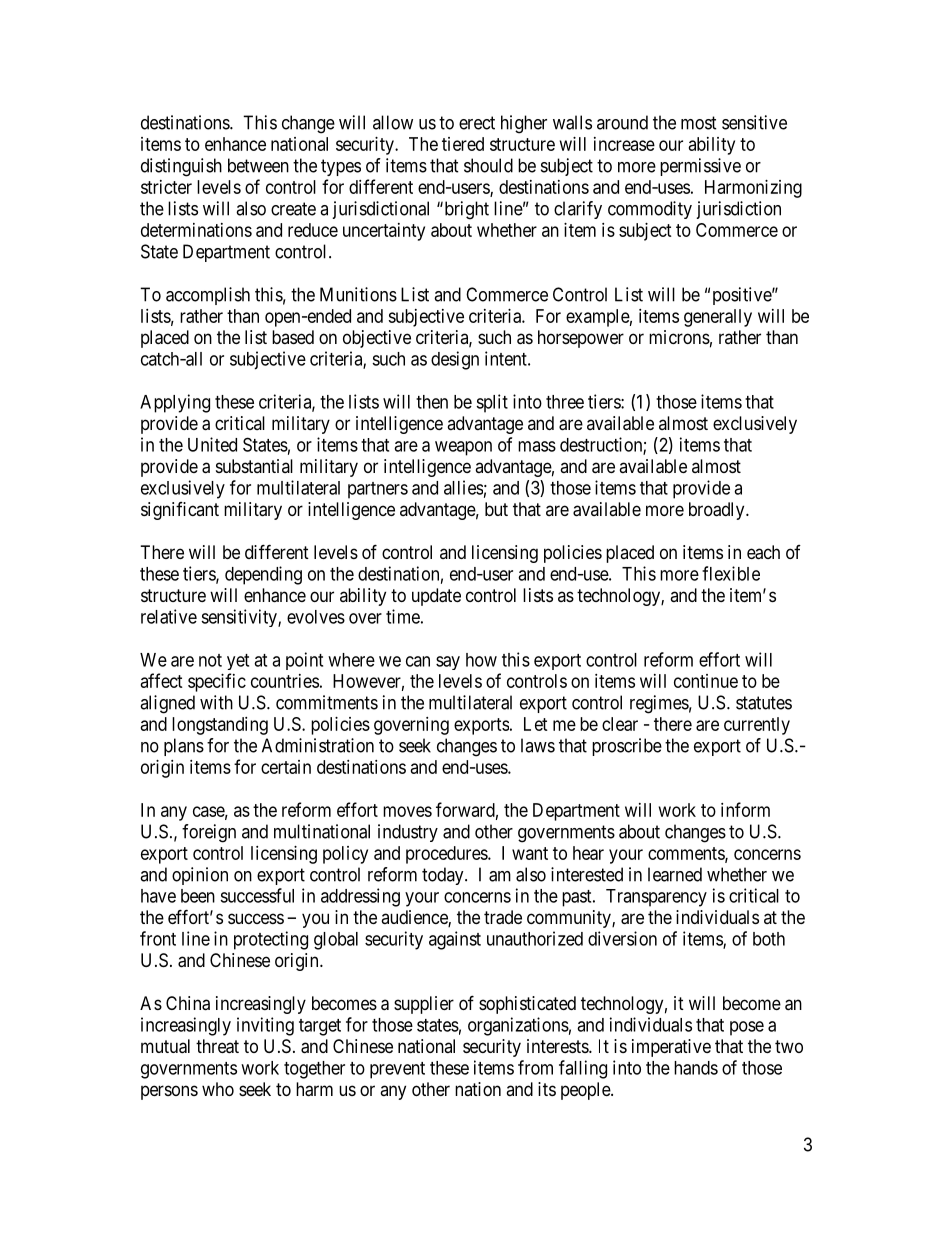 This page has width=952, height=1233. Describe the element at coordinates (217, 1046) in the page. I see `threat` at that location.
